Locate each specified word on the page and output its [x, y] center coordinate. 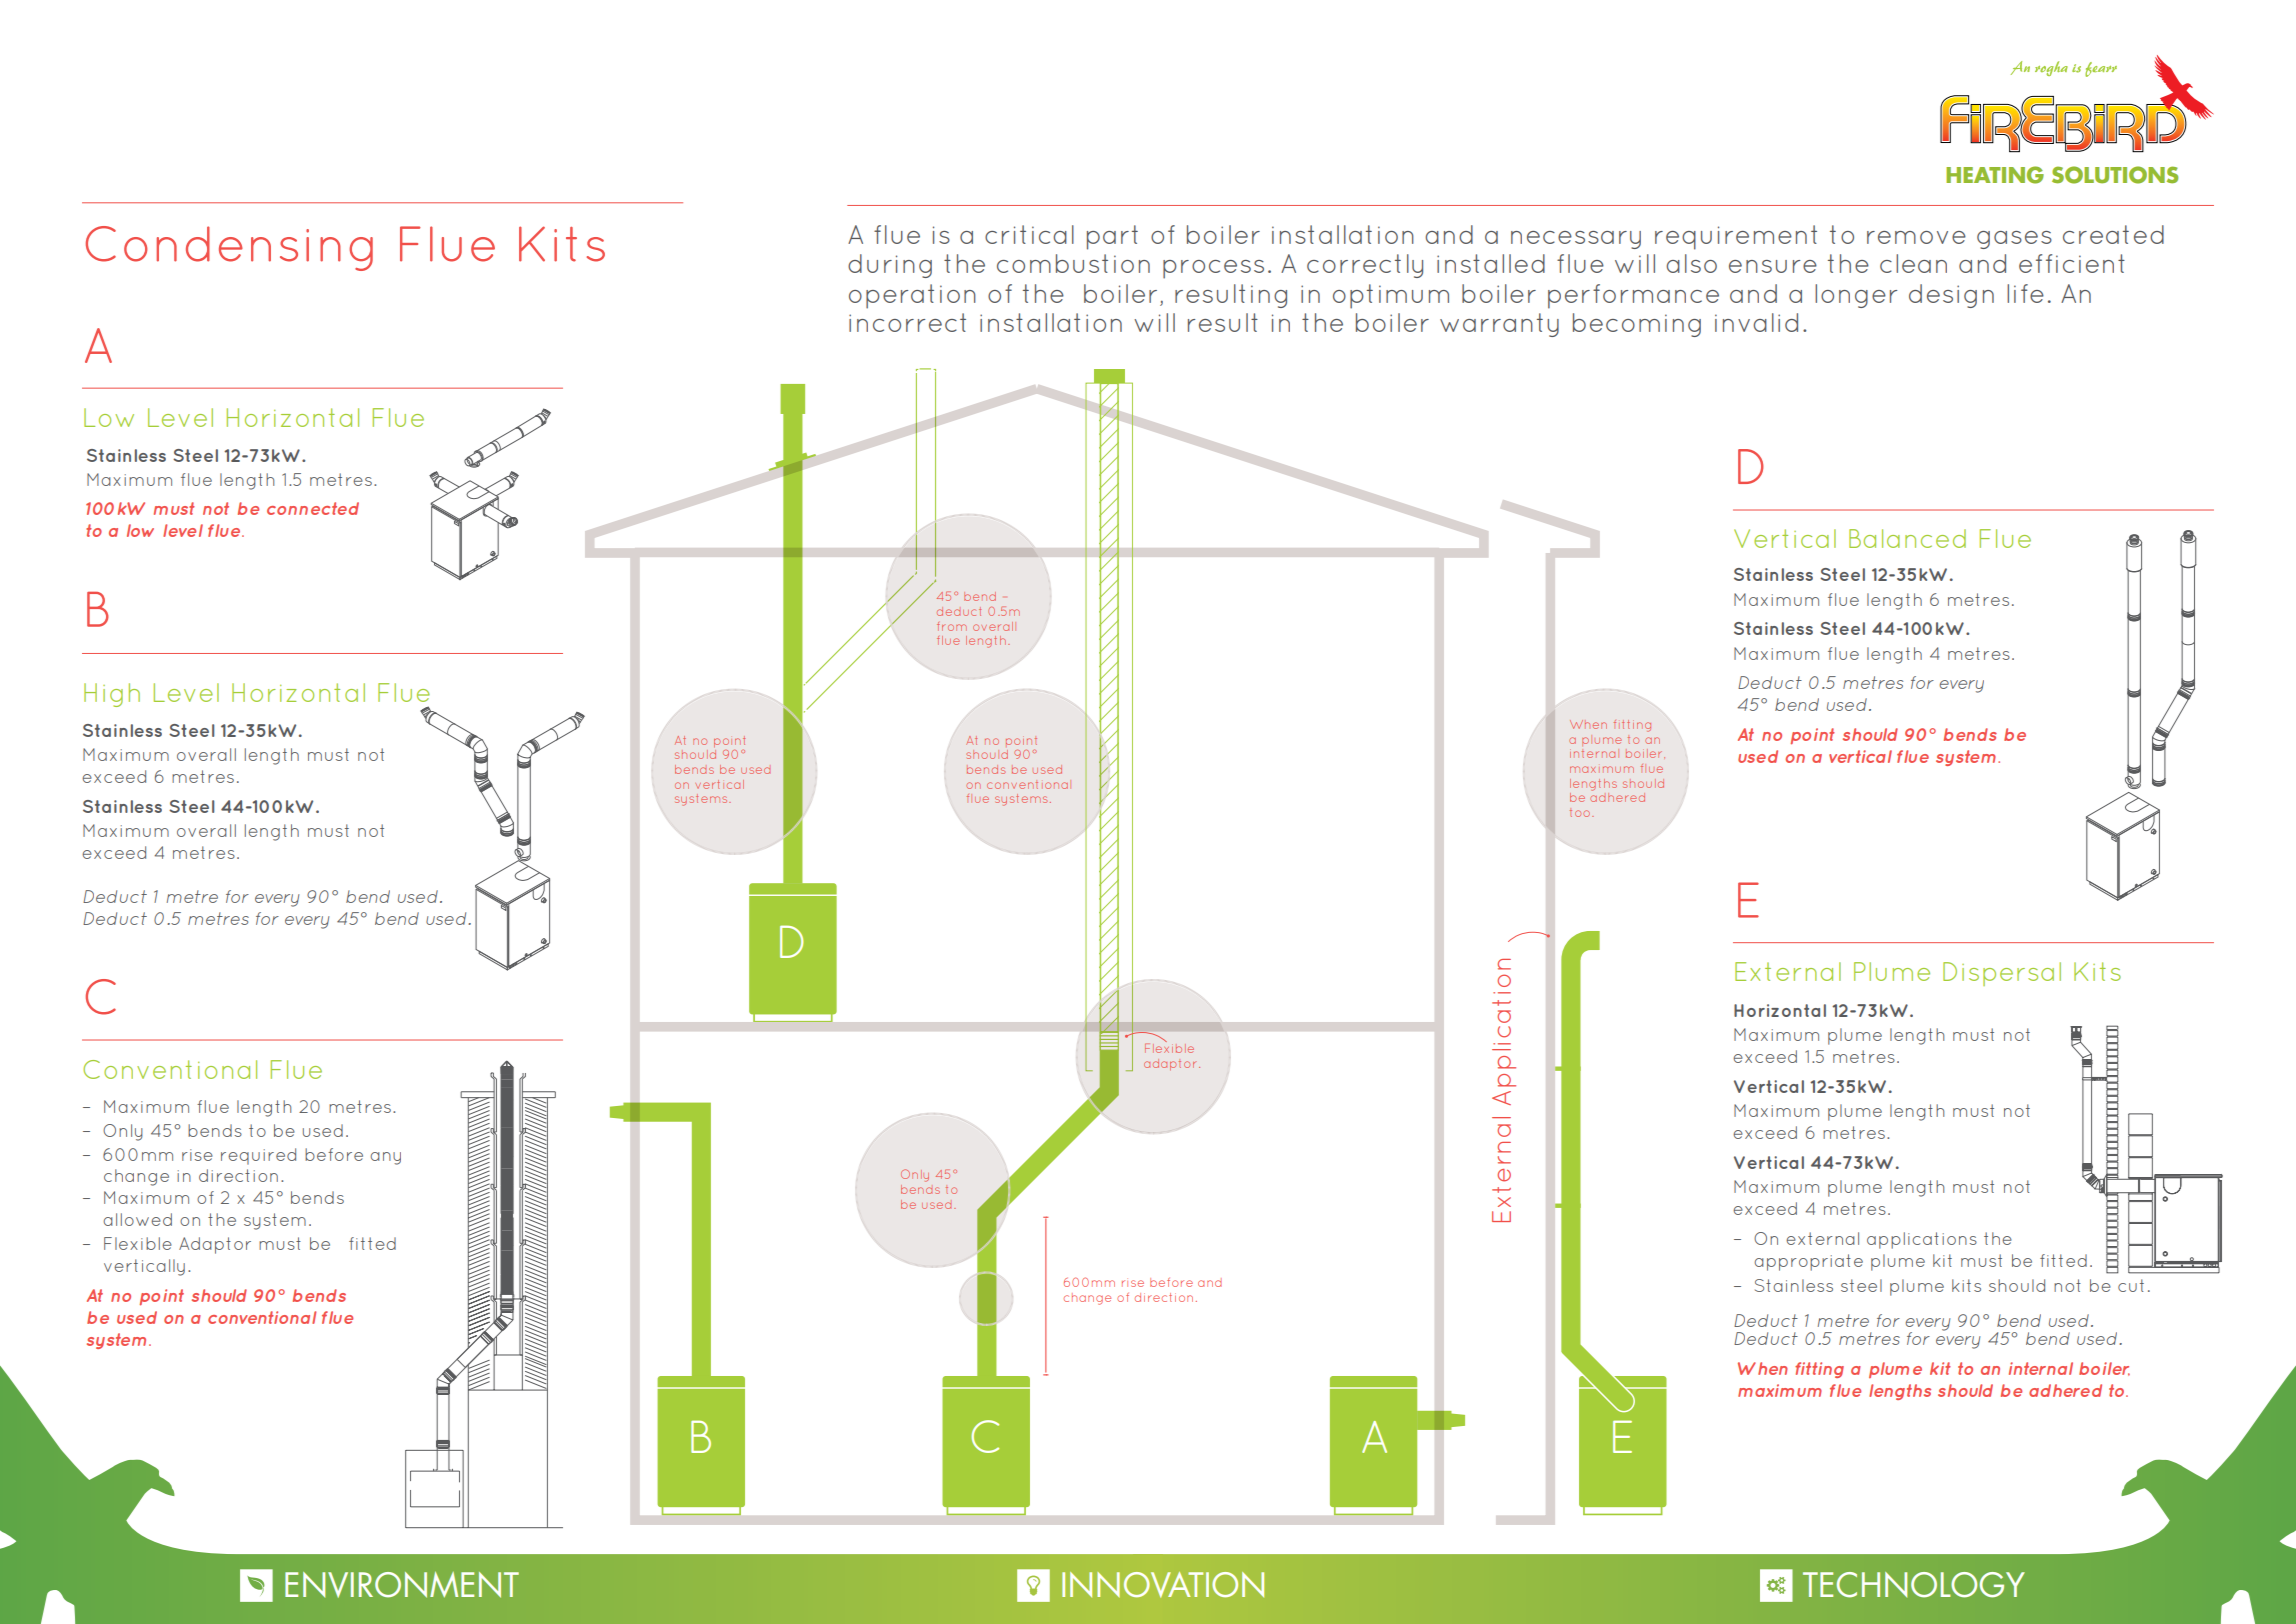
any [385, 1158]
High [112, 695]
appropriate [1808, 1262]
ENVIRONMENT [402, 1585]
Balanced [1907, 538]
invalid [1756, 322]
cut [2131, 1285]
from [952, 626]
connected [313, 508]
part [1112, 237]
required [258, 1156]
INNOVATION [1163, 1585]
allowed [137, 1219]
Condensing [229, 248]
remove [1916, 237]
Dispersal [2002, 974]
